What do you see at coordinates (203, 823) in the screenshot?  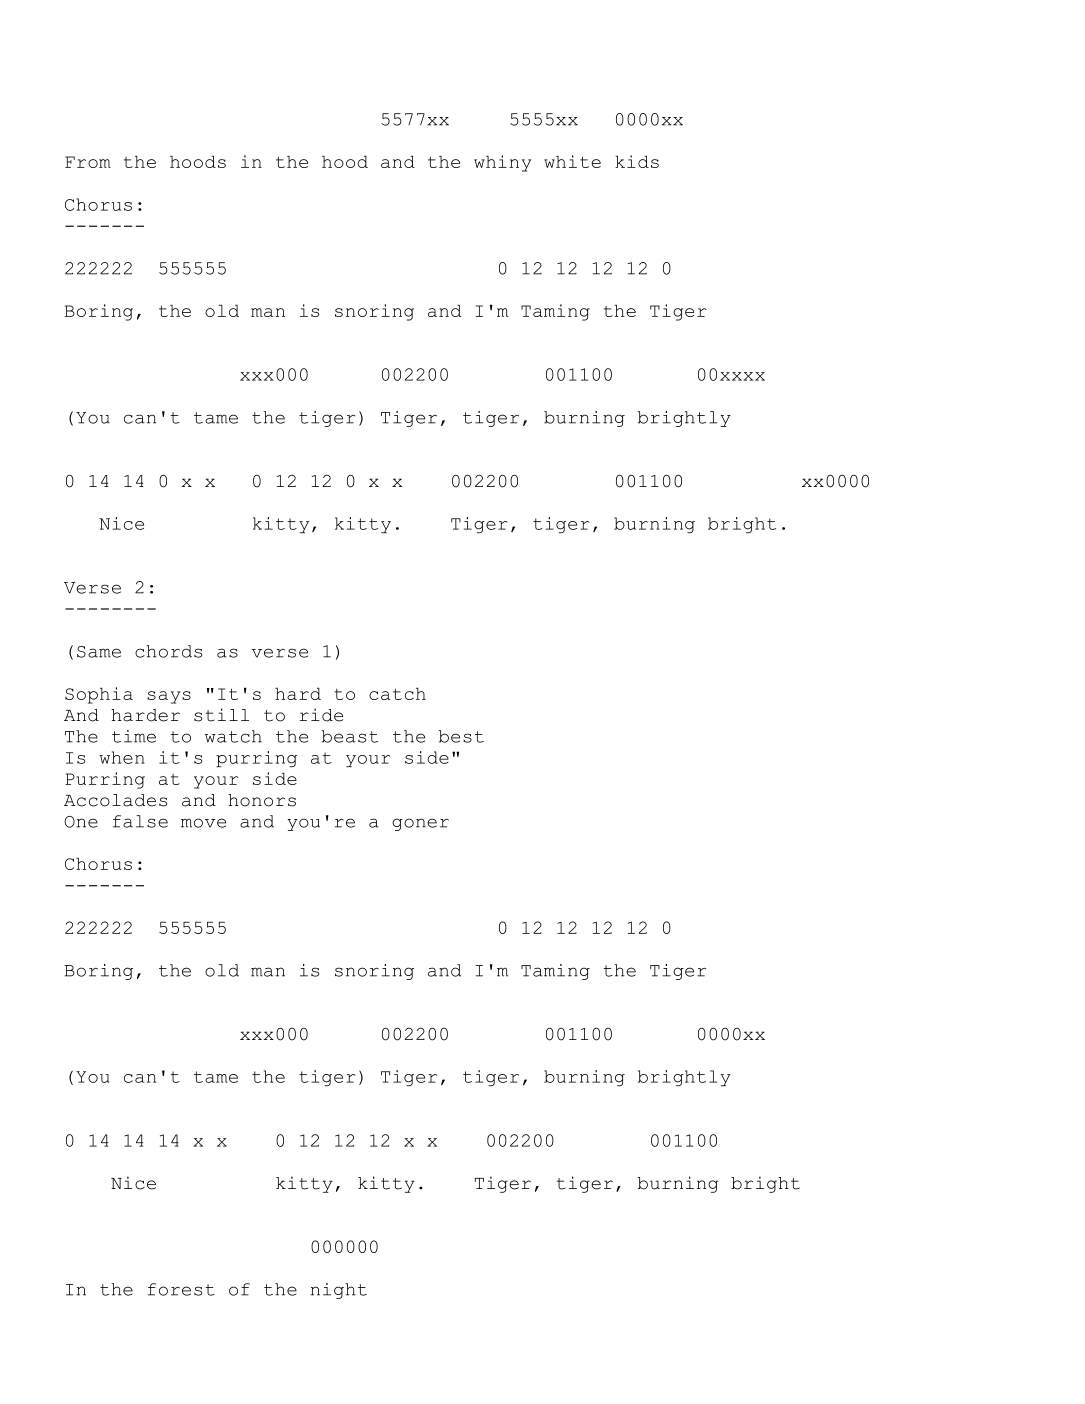 I see `move` at bounding box center [203, 823].
